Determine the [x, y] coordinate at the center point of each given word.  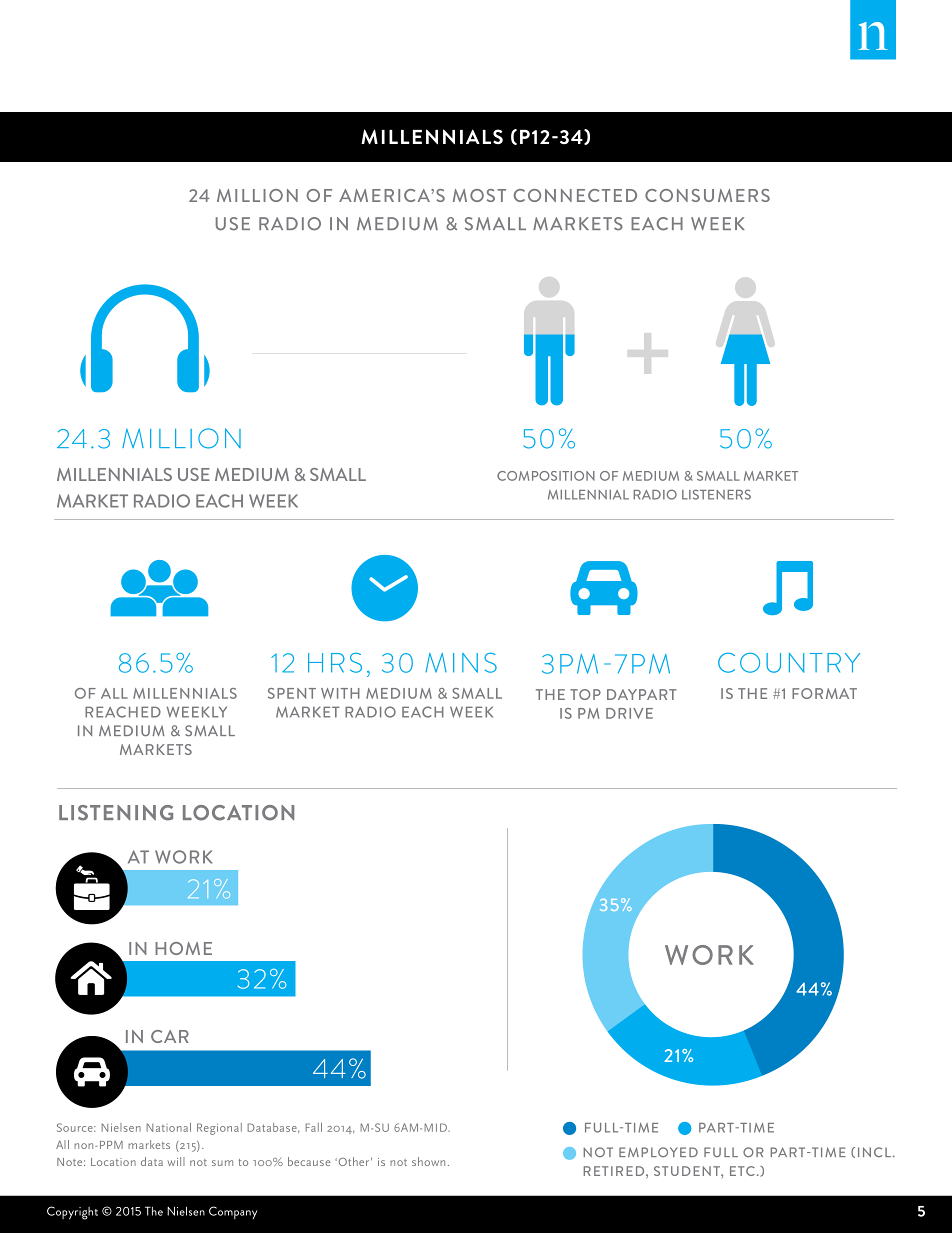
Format [824, 693]
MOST [479, 195]
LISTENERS [716, 494]
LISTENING [116, 813]
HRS [335, 663]
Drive [629, 713]
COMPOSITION [546, 476]
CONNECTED [575, 195]
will [176, 1161]
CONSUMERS [707, 195]
